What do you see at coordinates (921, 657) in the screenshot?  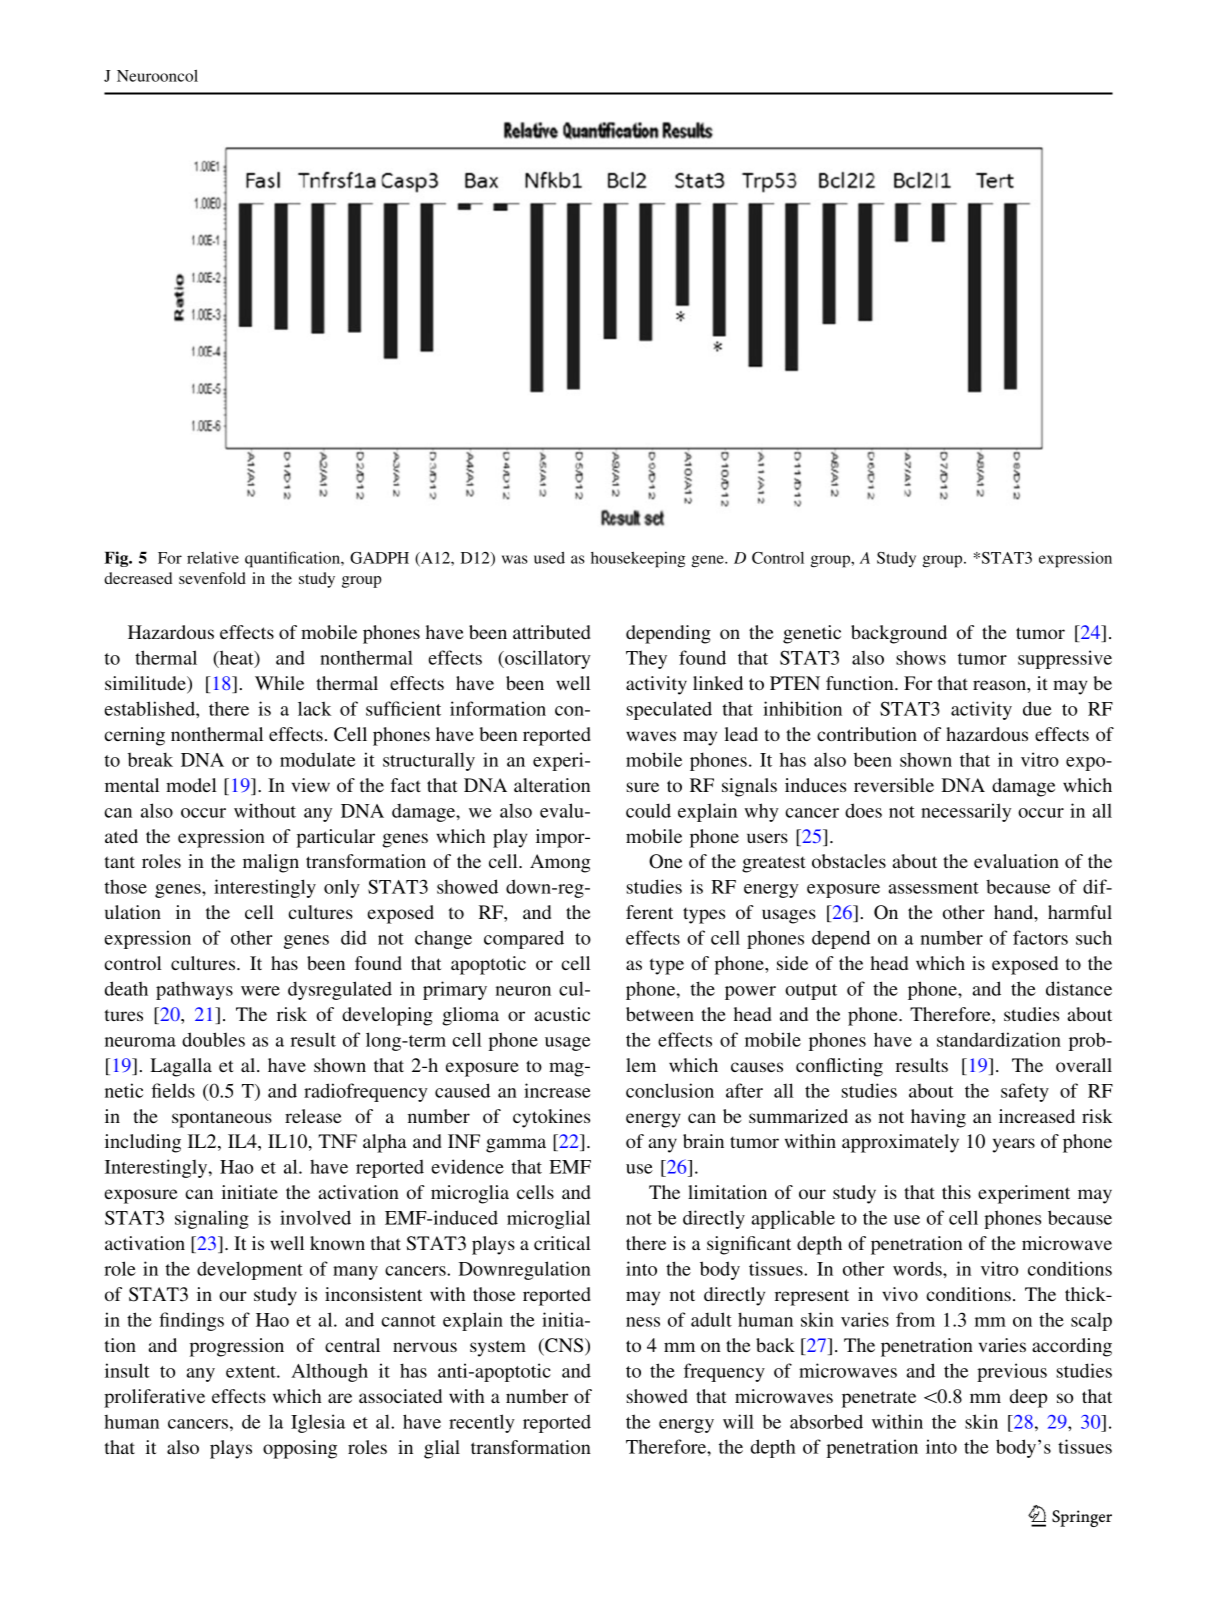 I see `shows` at bounding box center [921, 657].
